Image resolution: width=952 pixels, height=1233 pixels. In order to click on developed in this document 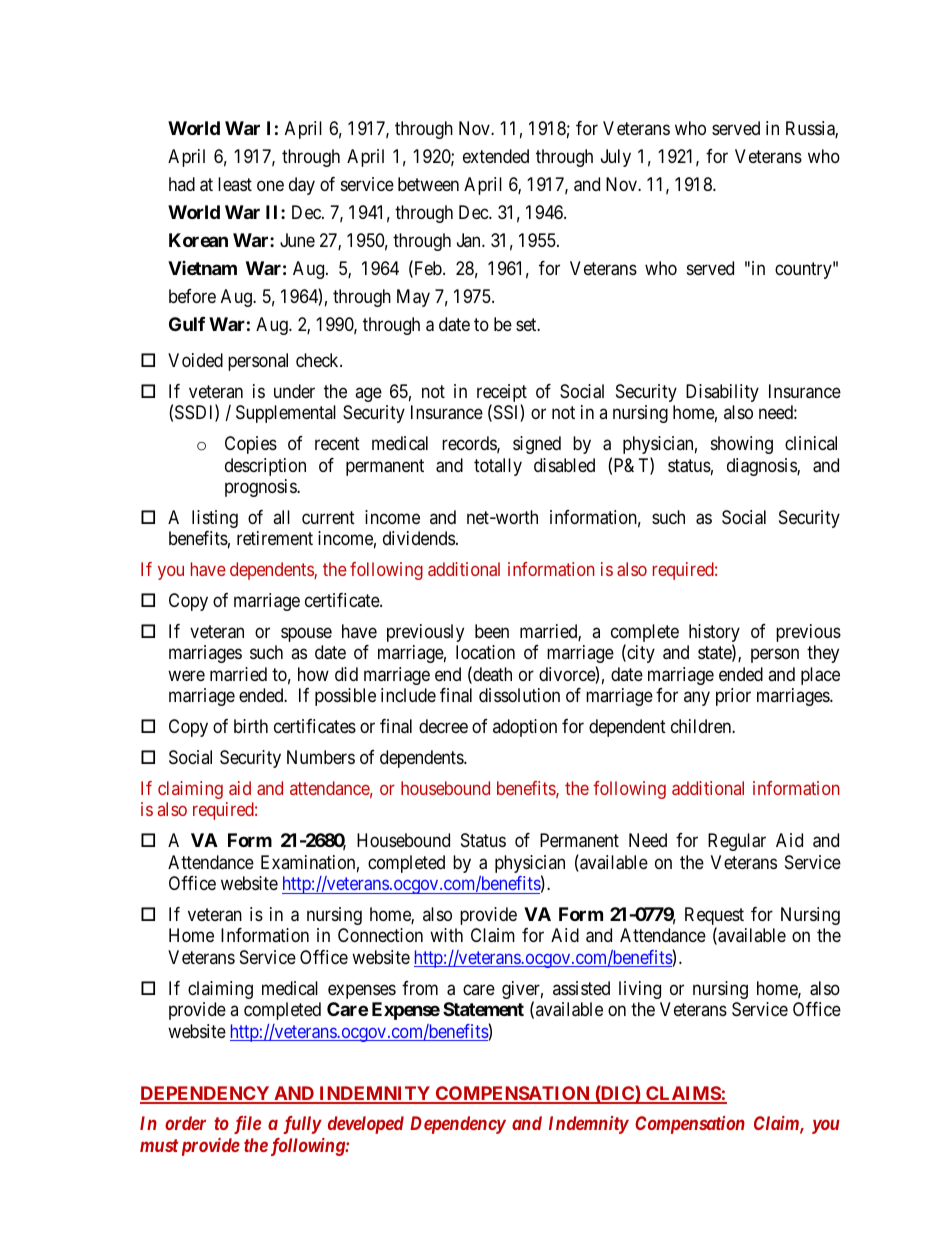, I will do `click(366, 1125)`.
